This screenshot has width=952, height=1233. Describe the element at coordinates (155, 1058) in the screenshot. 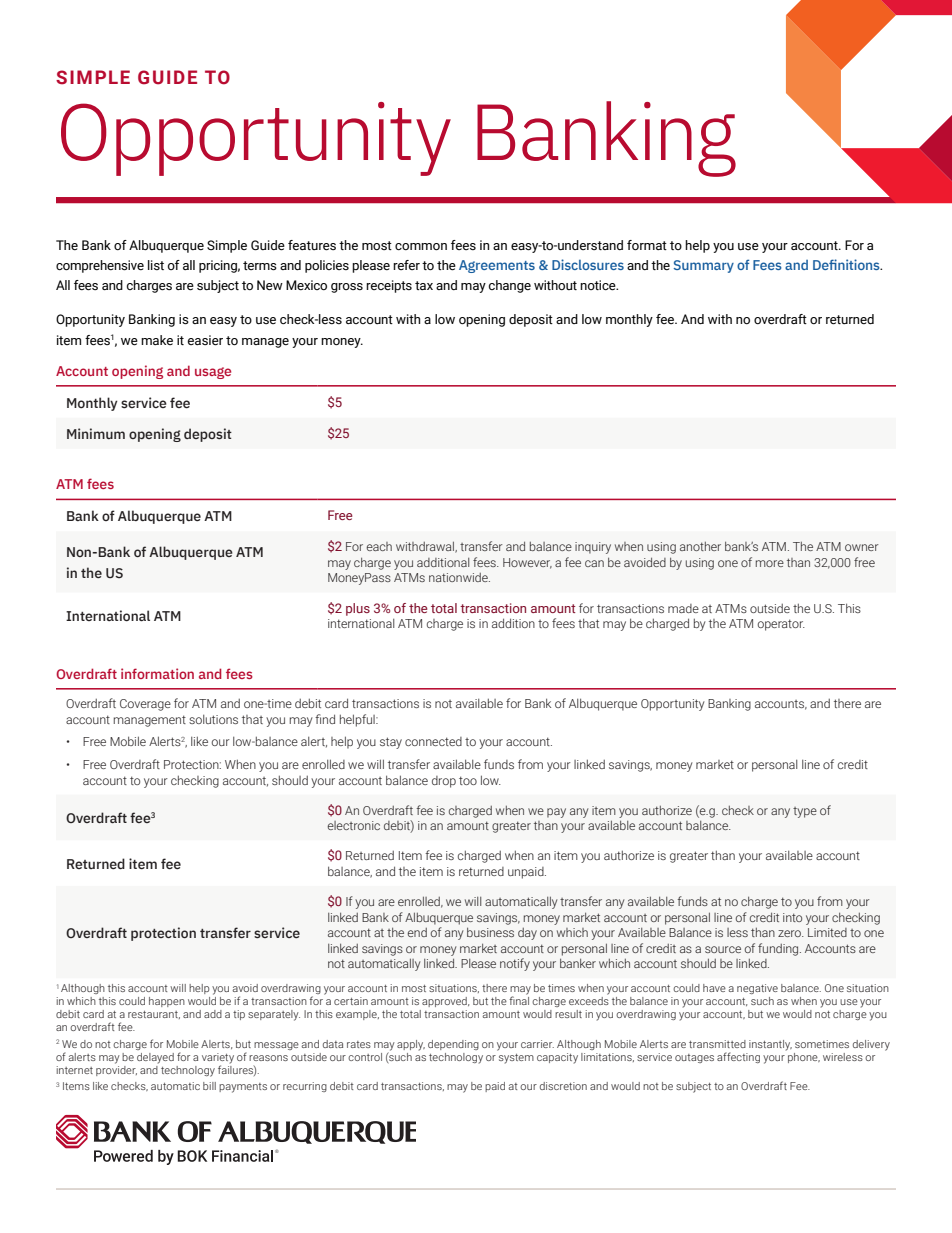

I see `delayed` at that location.
